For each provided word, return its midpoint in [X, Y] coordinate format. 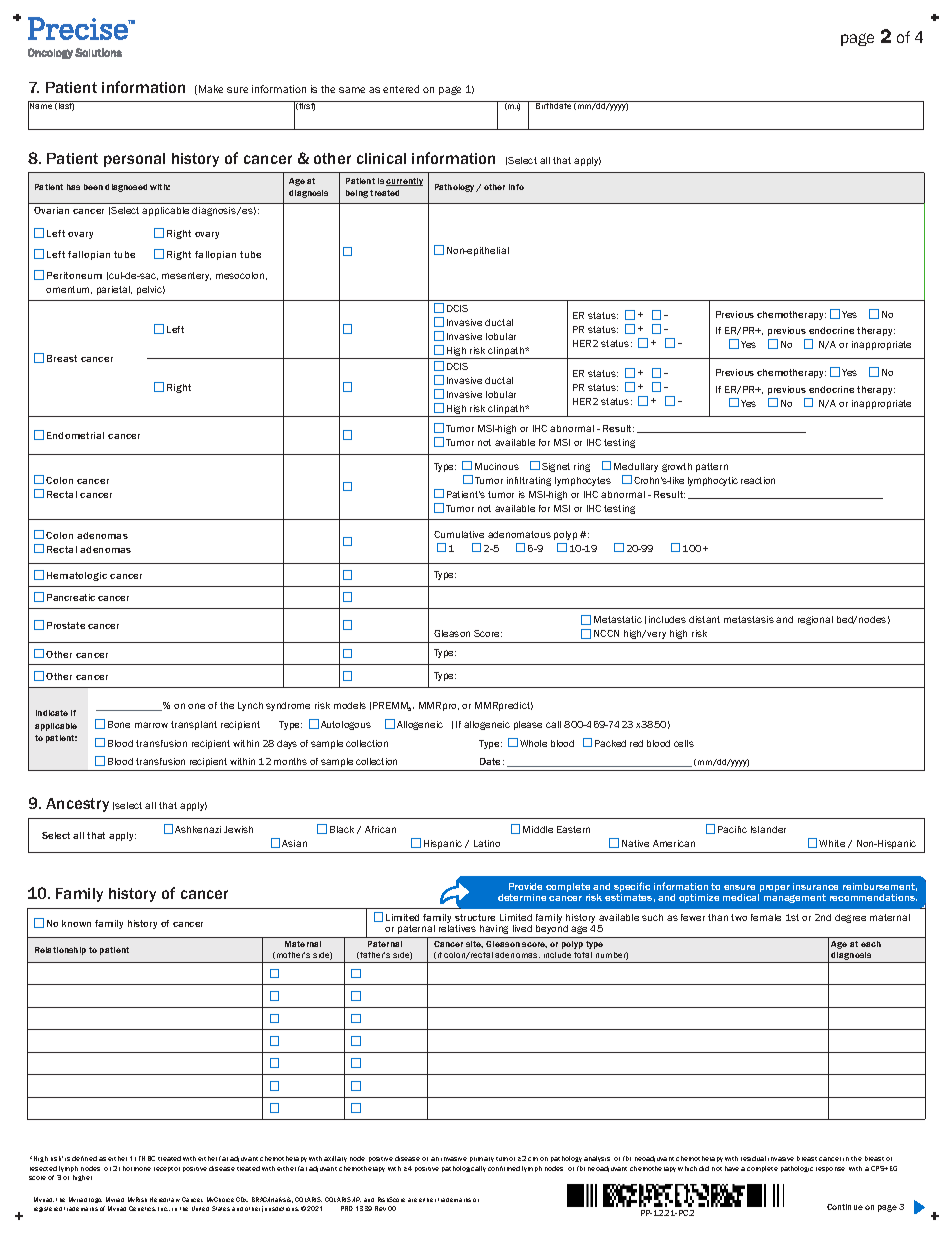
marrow [151, 725]
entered [401, 89]
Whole [533, 743]
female [766, 917]
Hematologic [77, 576]
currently [404, 182]
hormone [137, 1168]
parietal [114, 290]
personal [134, 160]
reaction [758, 480]
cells [684, 743]
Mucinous [497, 466]
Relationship [60, 951]
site [474, 944]
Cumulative [459, 534]
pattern [712, 467]
